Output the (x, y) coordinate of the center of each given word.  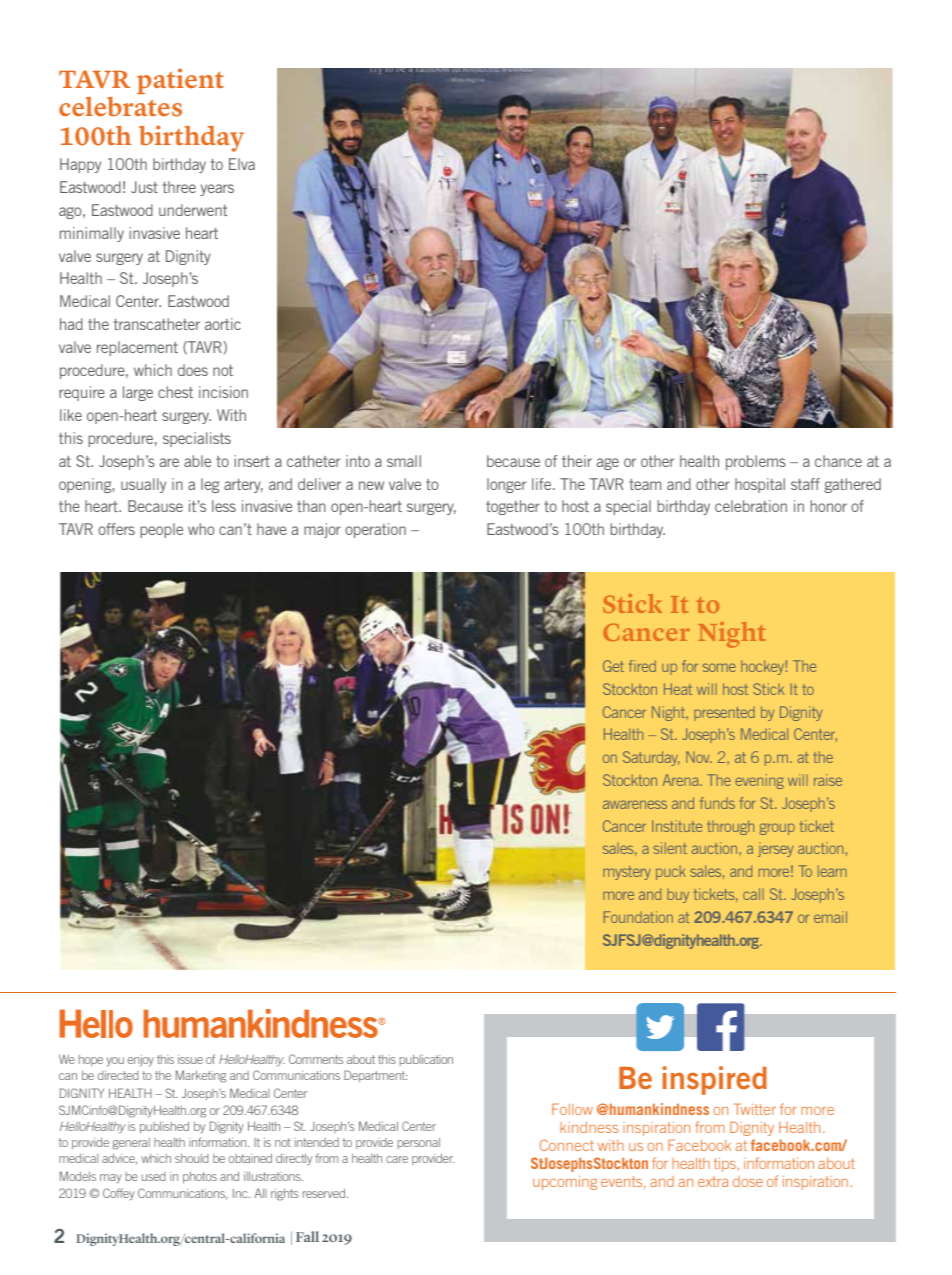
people (161, 530)
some (719, 667)
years (217, 190)
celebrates (120, 107)
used (153, 1176)
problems (756, 462)
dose (748, 1181)
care (397, 1159)
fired (642, 666)
